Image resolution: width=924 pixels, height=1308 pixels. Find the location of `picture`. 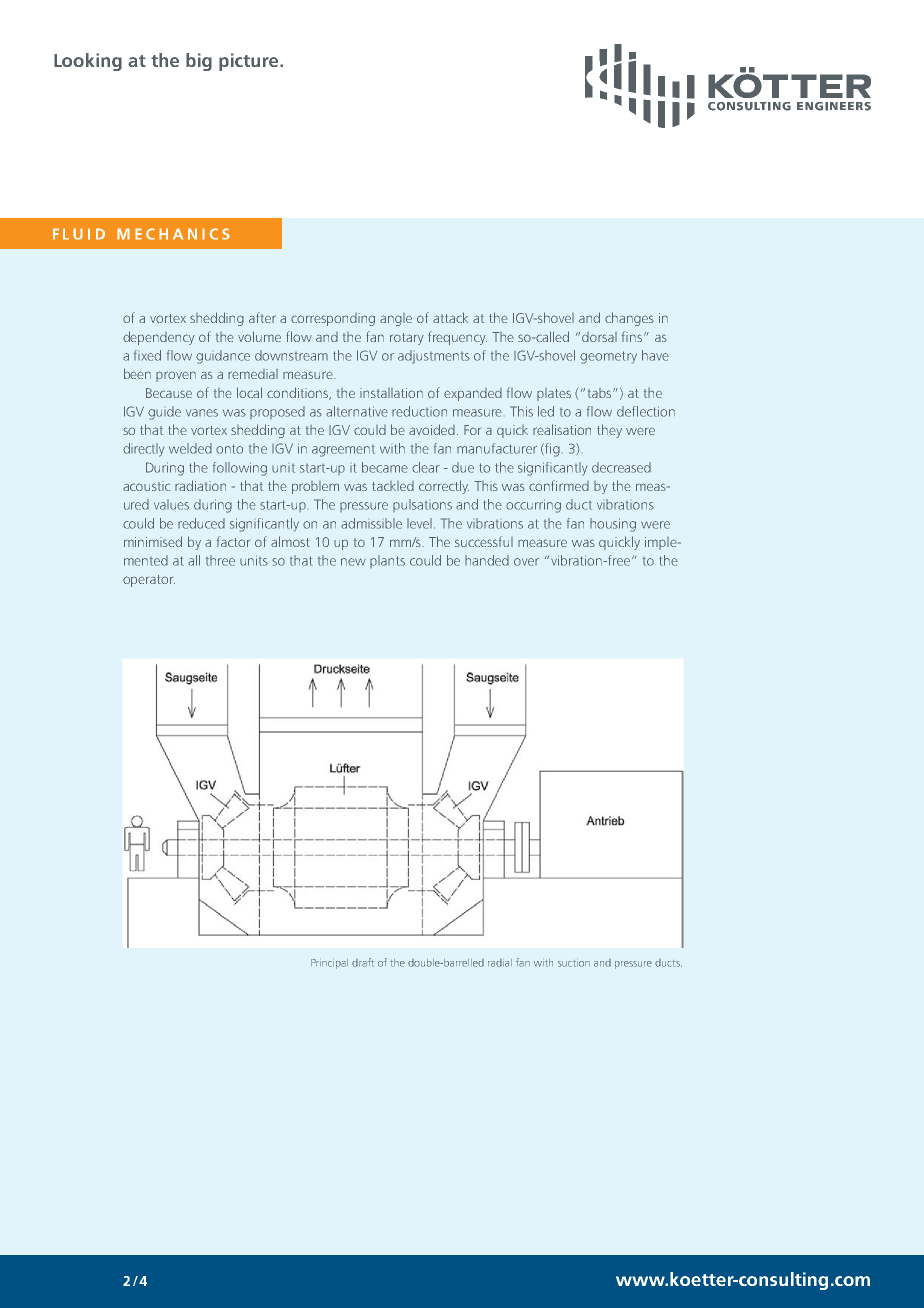

picture is located at coordinates (250, 62).
